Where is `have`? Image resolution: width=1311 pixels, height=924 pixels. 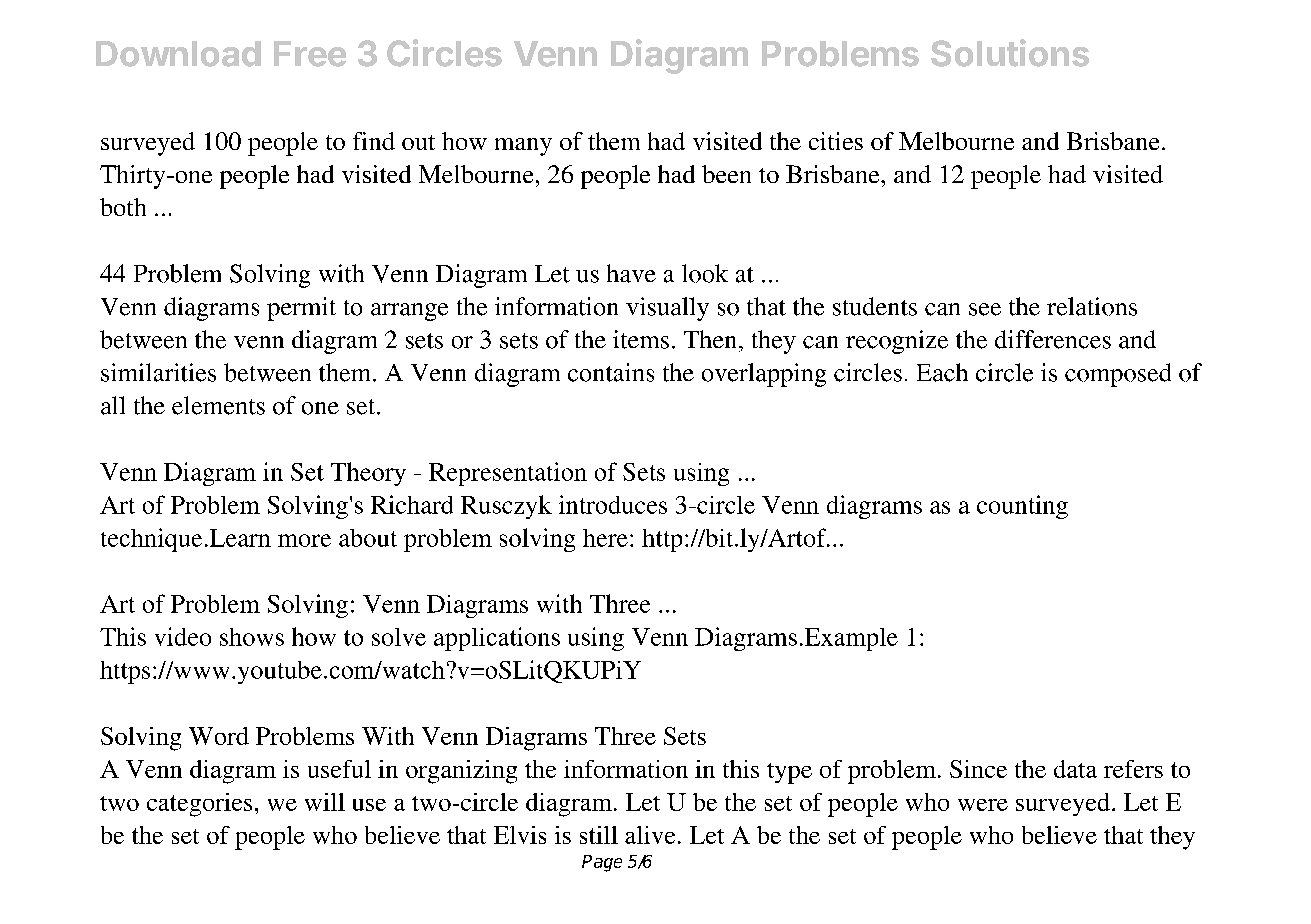
have is located at coordinates (631, 273).
